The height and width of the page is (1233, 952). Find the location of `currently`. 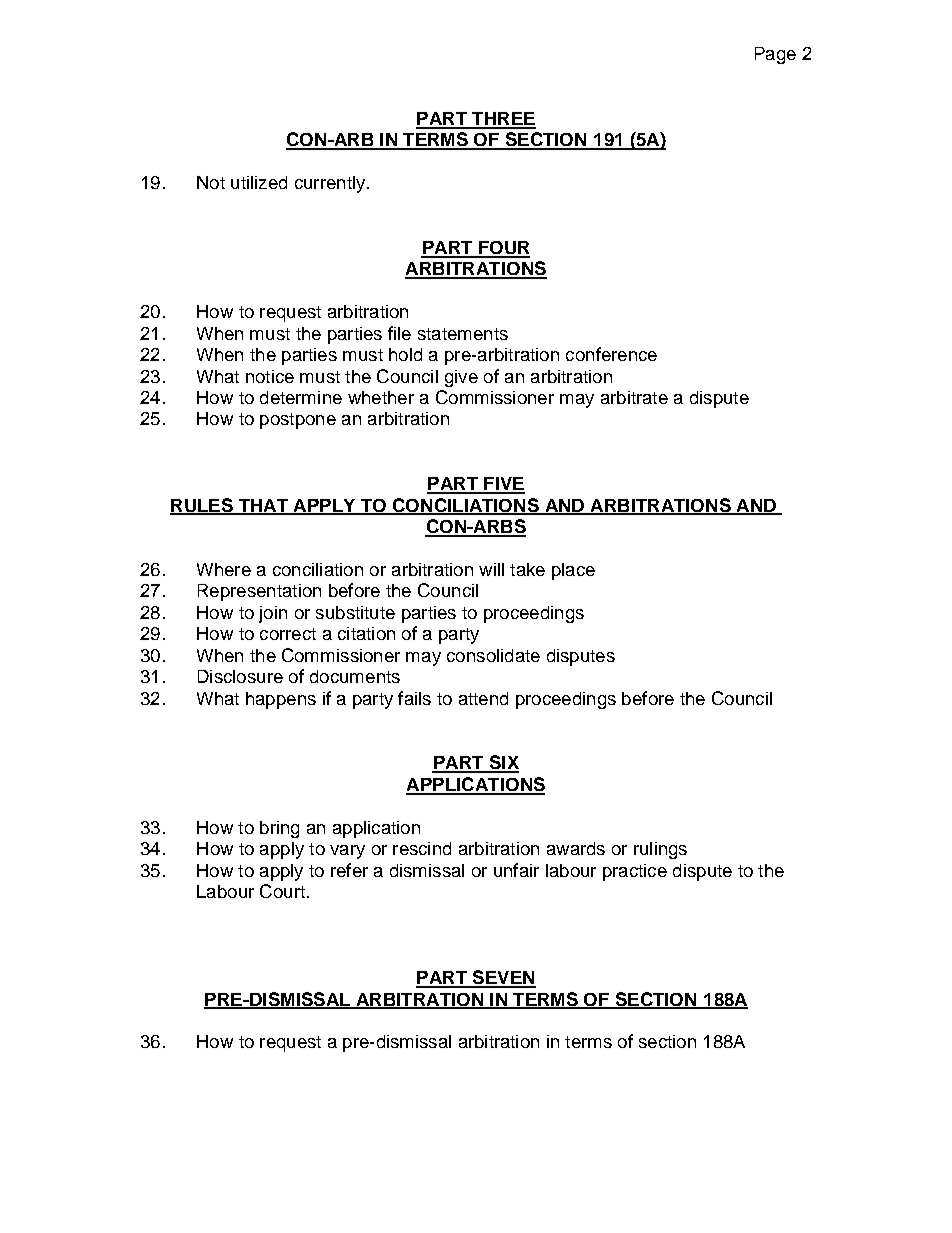

currently is located at coordinates (331, 184).
